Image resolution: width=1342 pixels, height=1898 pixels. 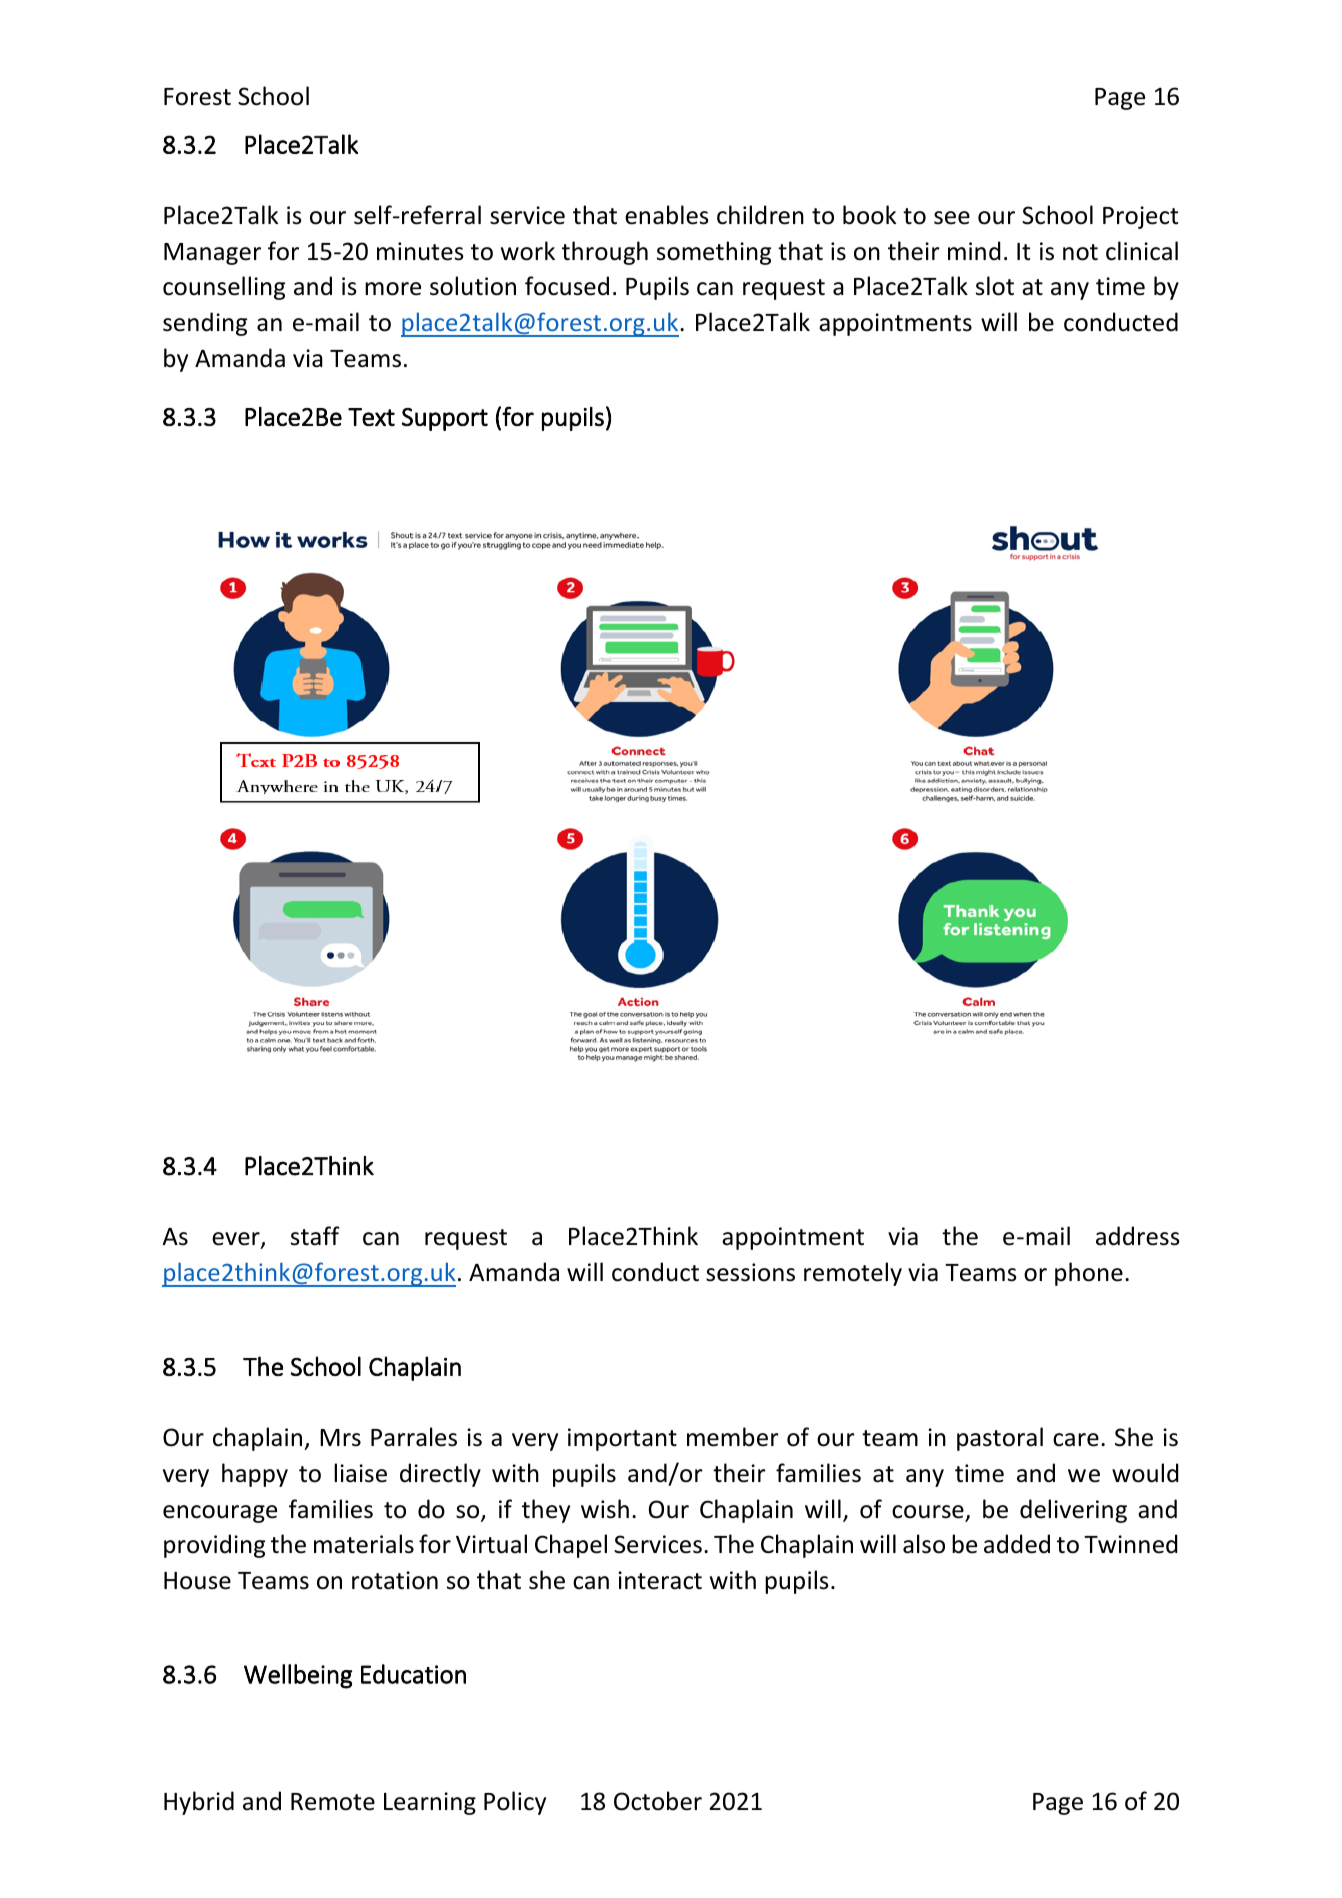 What do you see at coordinates (1000, 1439) in the screenshot?
I see `pastoral` at bounding box center [1000, 1439].
